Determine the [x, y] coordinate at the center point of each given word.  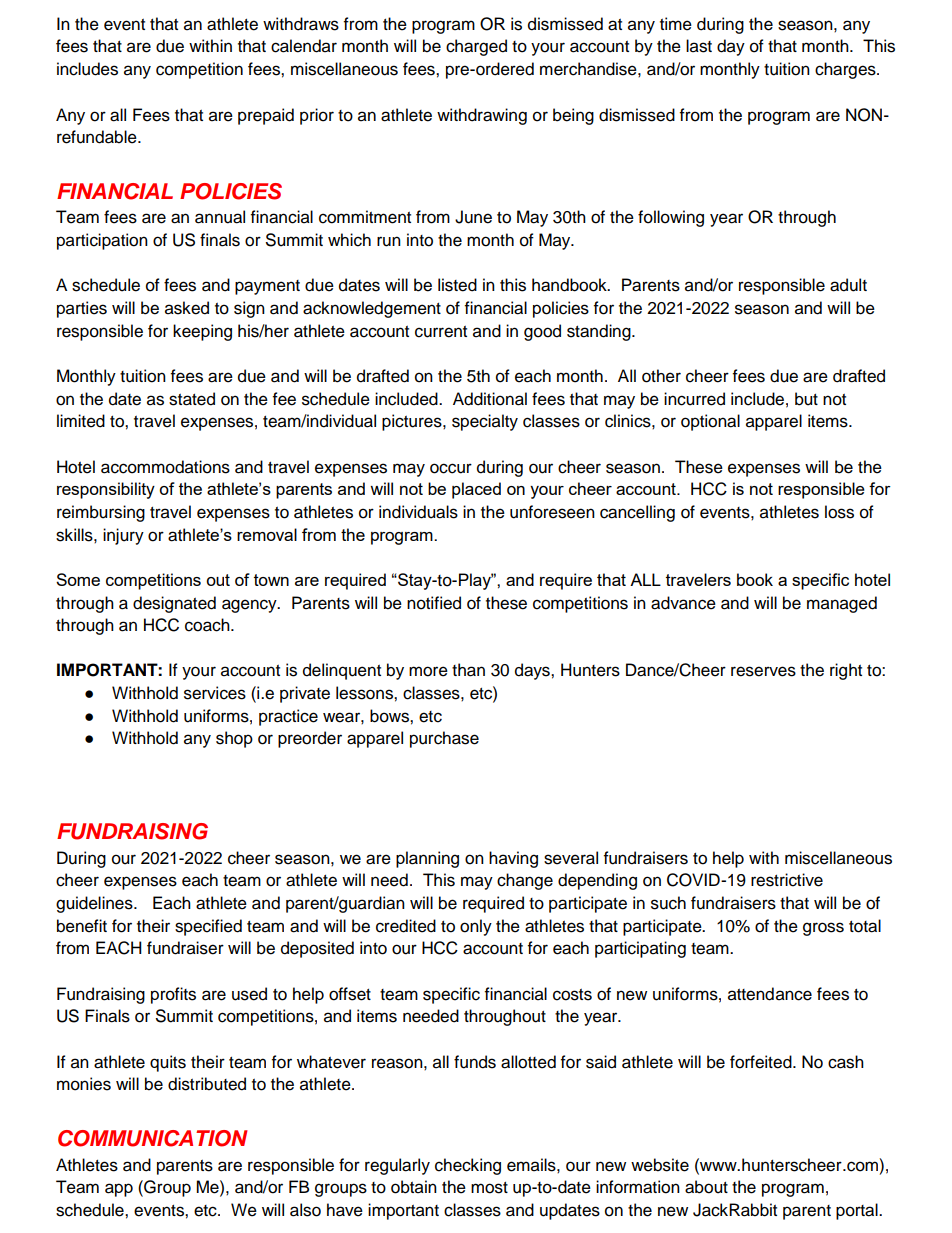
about [706, 1187]
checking [468, 1166]
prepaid [266, 116]
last [699, 46]
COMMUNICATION [153, 1138]
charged [476, 47]
